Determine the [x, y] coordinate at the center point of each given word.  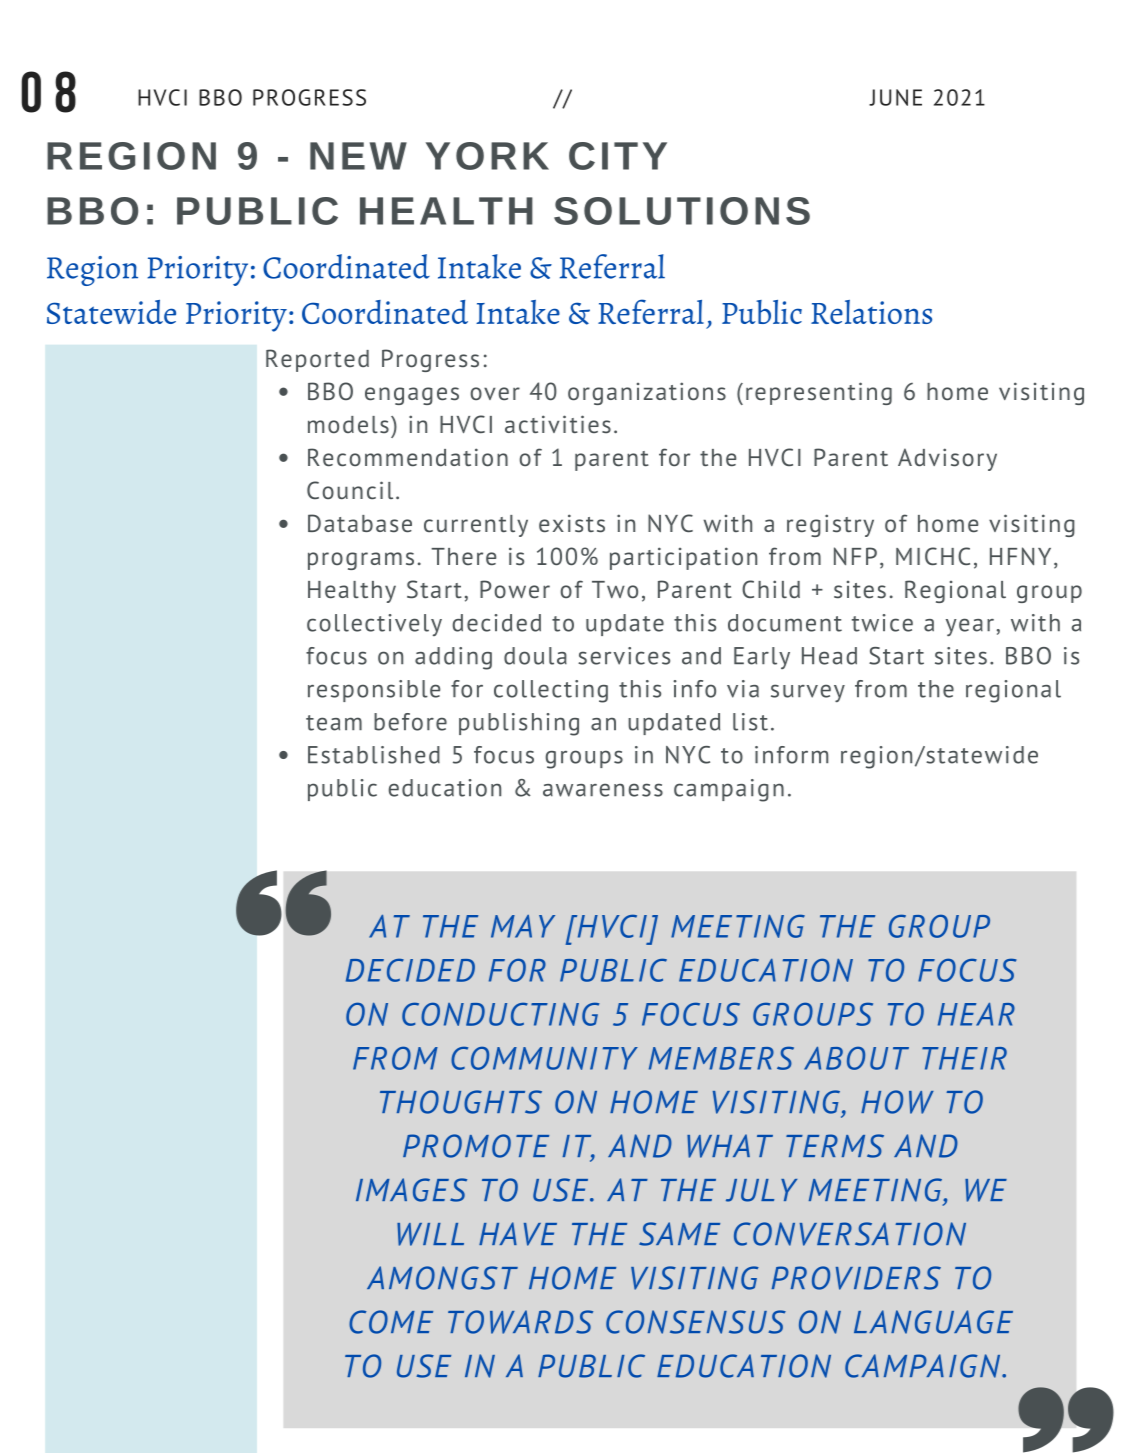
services [624, 656]
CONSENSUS [696, 1322]
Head [829, 656]
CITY [618, 156]
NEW [358, 156]
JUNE [895, 97]
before [410, 722]
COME [391, 1322]
